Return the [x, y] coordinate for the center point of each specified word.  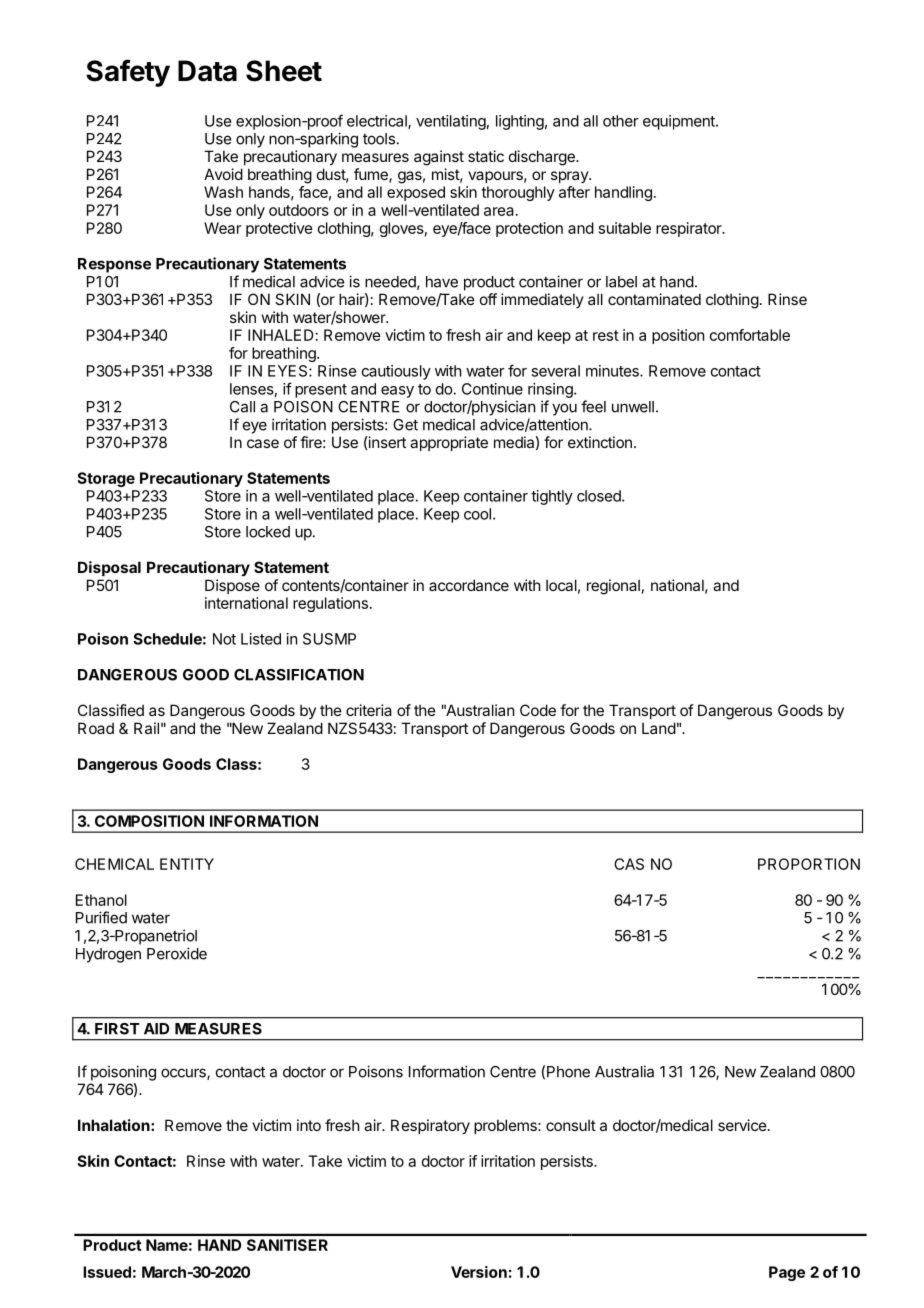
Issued [107, 1272]
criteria [369, 710]
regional [613, 587]
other [621, 121]
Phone [568, 1072]
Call [242, 407]
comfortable [750, 335]
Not [224, 639]
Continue [492, 389]
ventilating [451, 122]
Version [479, 1272]
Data [207, 71]
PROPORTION [809, 864]
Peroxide [177, 953]
